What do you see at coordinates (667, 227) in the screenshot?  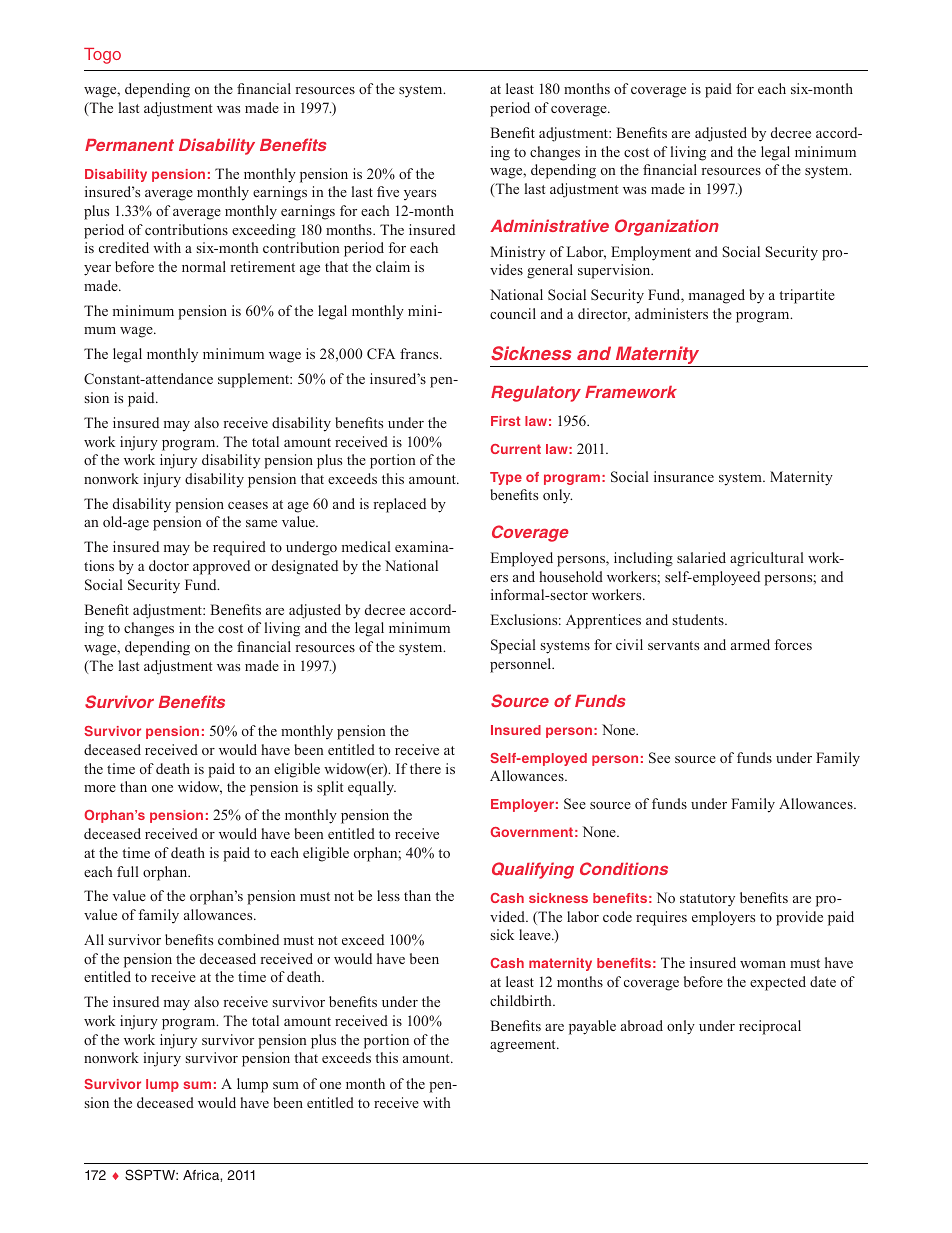 I see `Organization` at bounding box center [667, 227].
